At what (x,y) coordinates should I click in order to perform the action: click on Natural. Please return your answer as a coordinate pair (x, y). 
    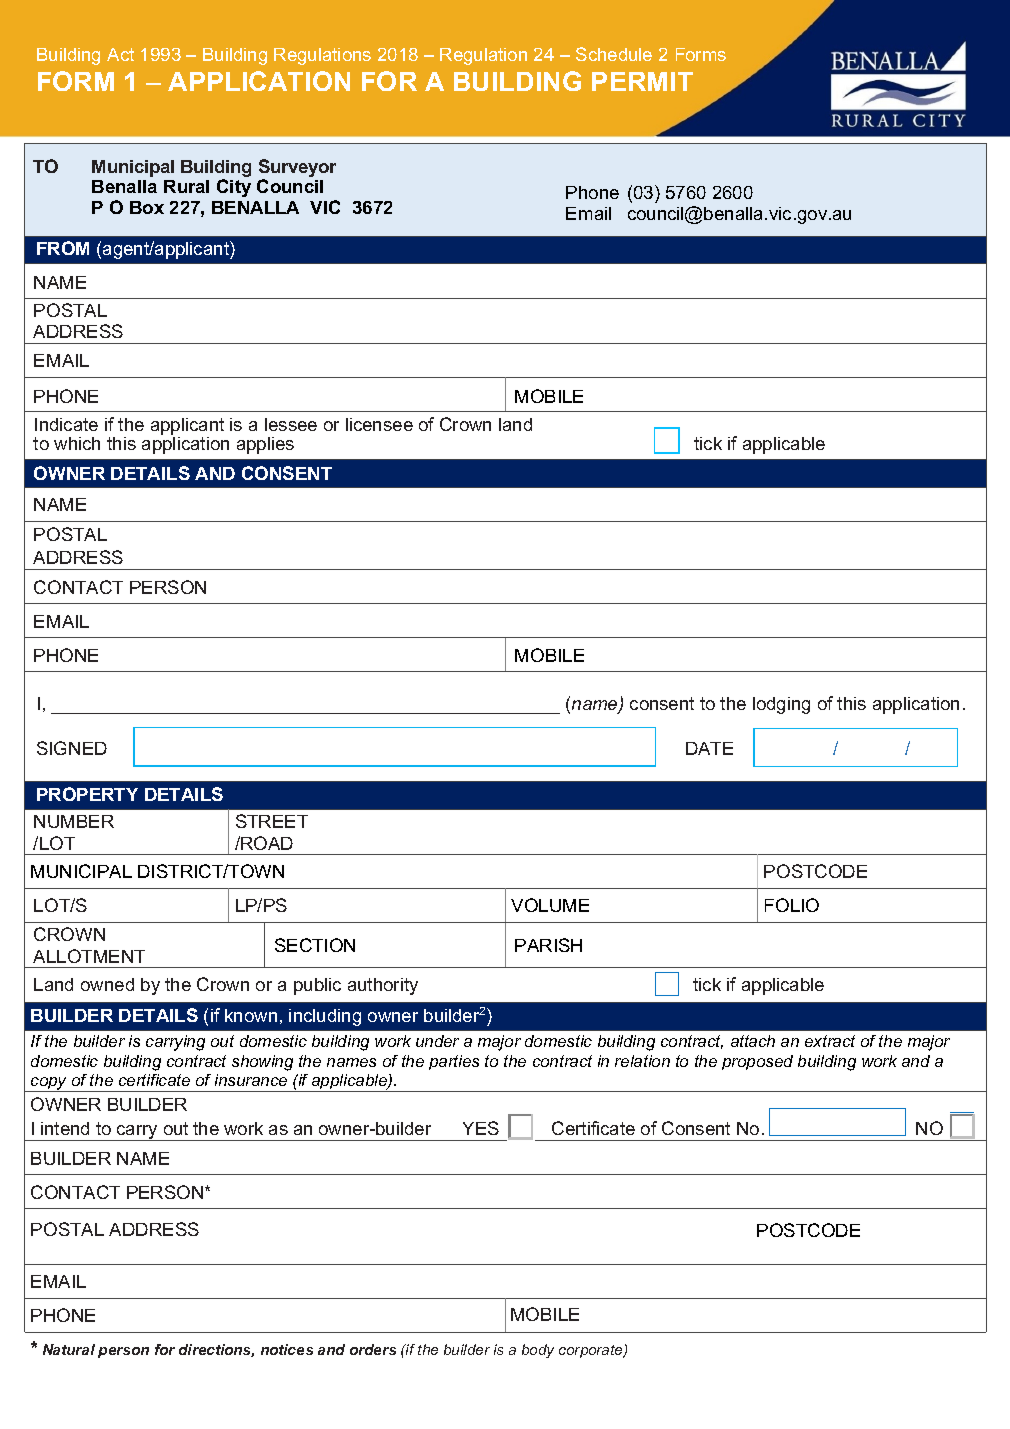
    Looking at the image, I should click on (69, 1349).
